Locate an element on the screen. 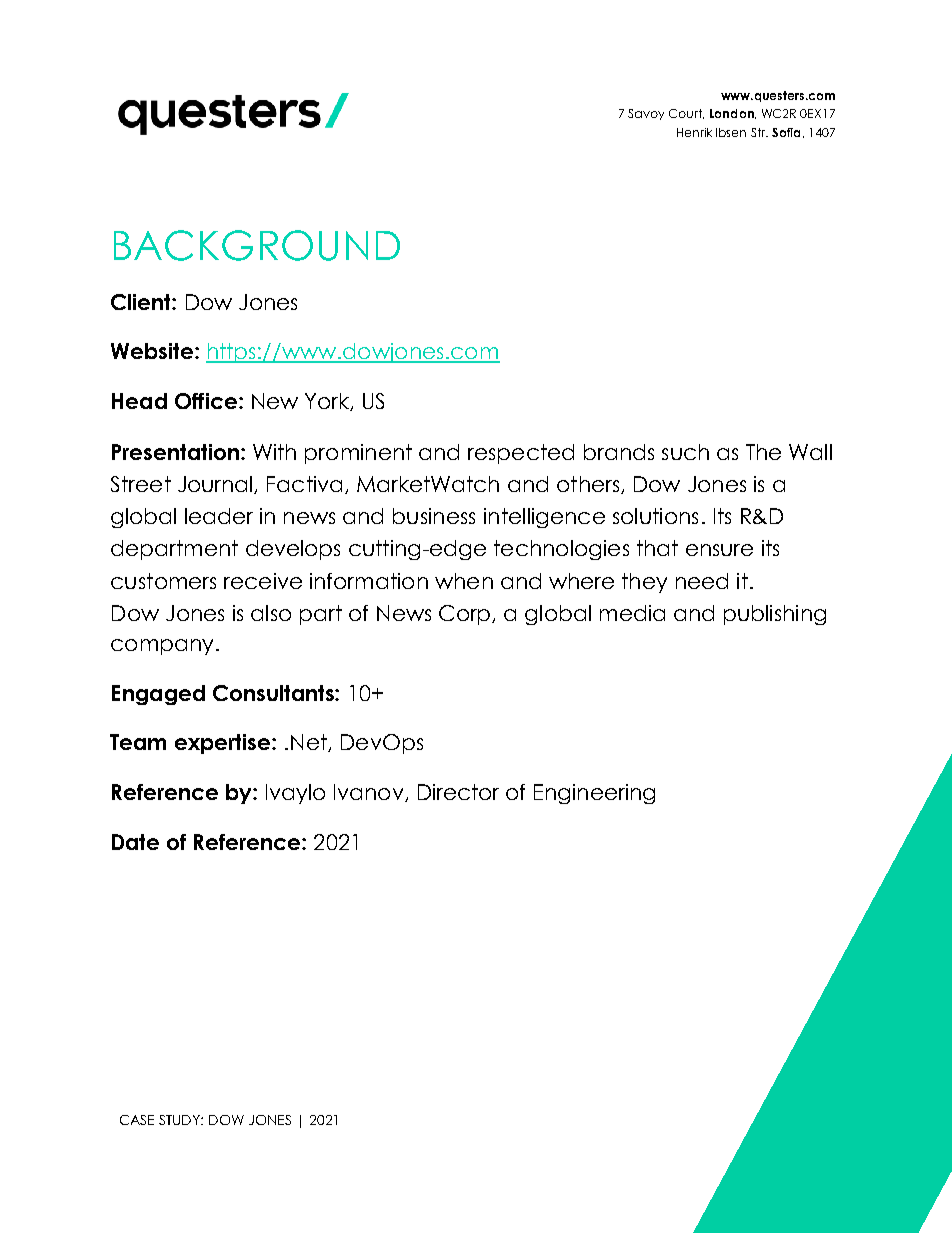 The image size is (952, 1233). Engineering is located at coordinates (594, 794).
